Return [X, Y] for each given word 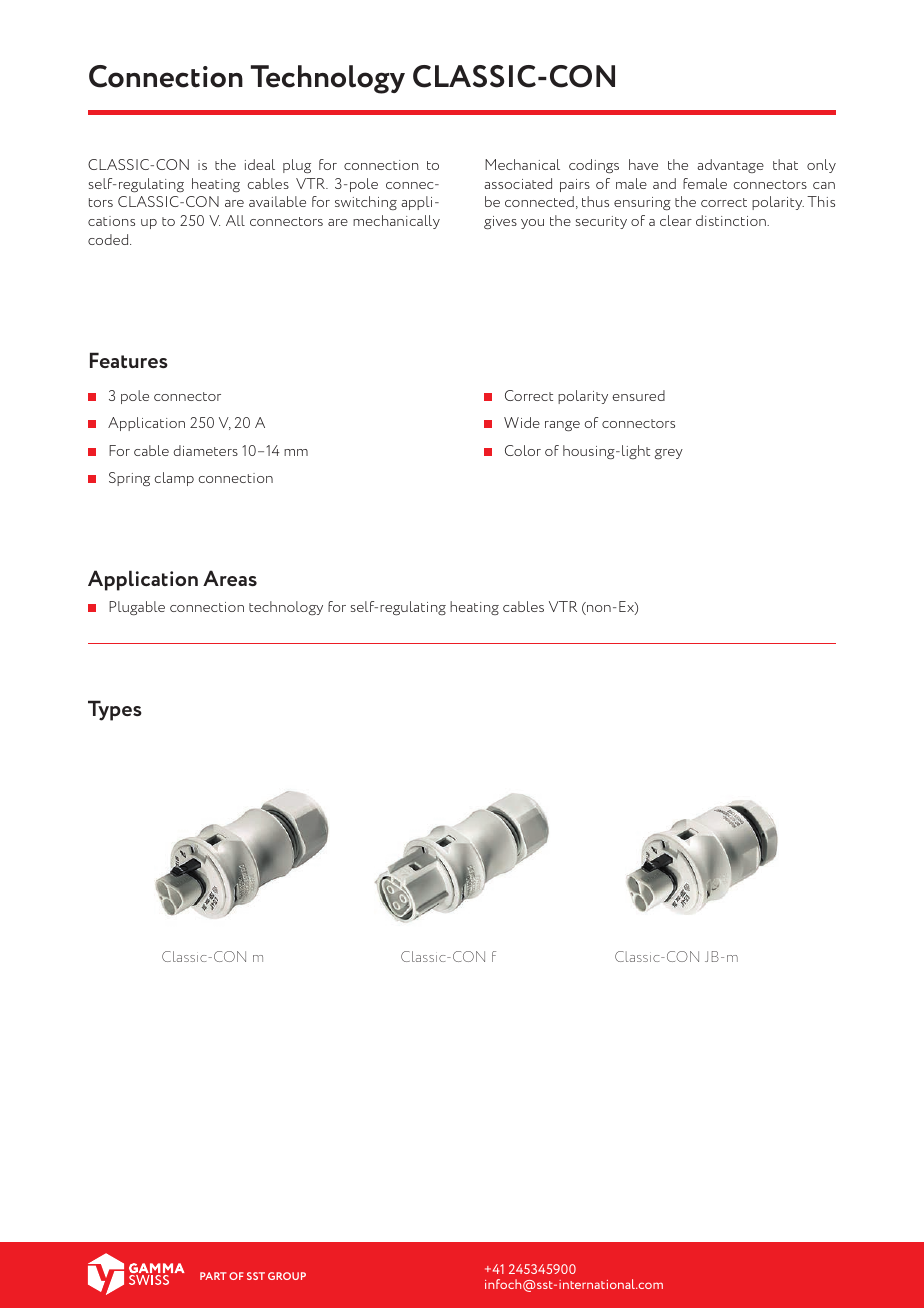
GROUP [287, 1276]
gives [500, 222]
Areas [230, 578]
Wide [522, 422]
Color [523, 450]
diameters [205, 450]
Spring [129, 479]
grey [669, 454]
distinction [732, 220]
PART [213, 1276]
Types [115, 710]
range [562, 426]
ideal [260, 164]
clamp [174, 479]
